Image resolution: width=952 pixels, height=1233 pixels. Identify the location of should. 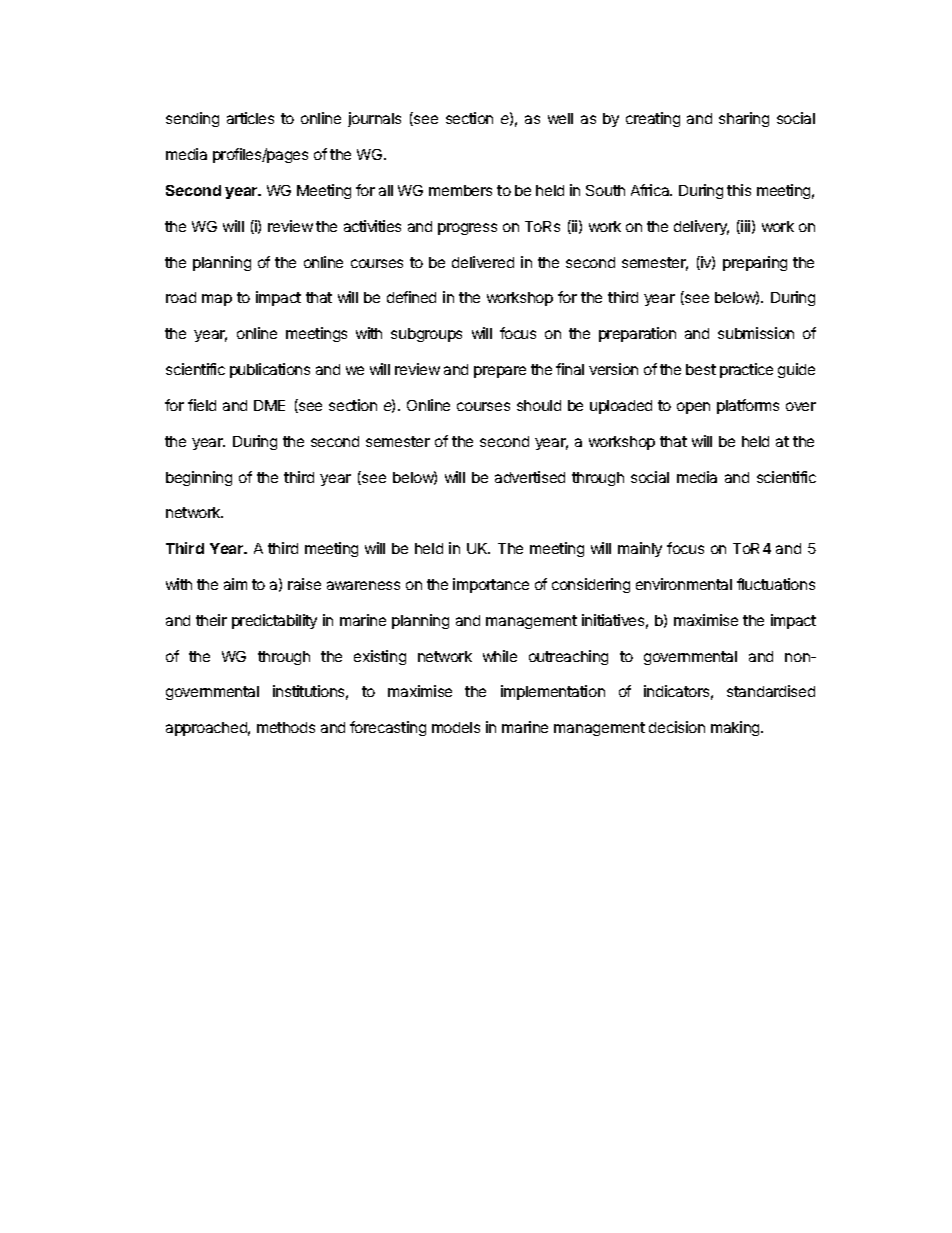
(539, 405).
